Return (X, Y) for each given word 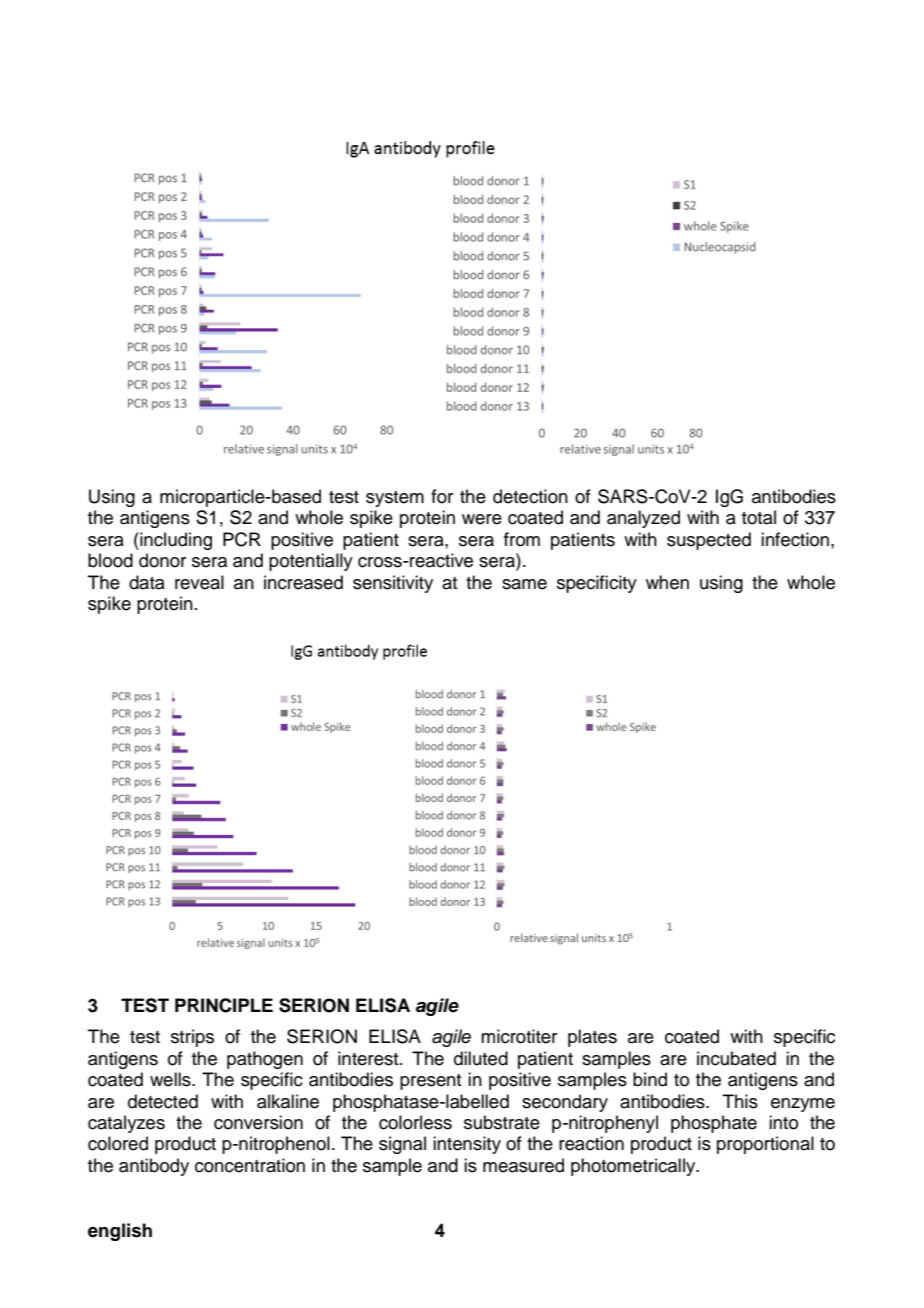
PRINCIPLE (224, 1005)
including (175, 541)
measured (523, 1165)
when (667, 582)
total (759, 517)
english (120, 1232)
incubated (736, 1058)
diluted (481, 1058)
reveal (199, 582)
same (524, 584)
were (482, 519)
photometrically (634, 1167)
